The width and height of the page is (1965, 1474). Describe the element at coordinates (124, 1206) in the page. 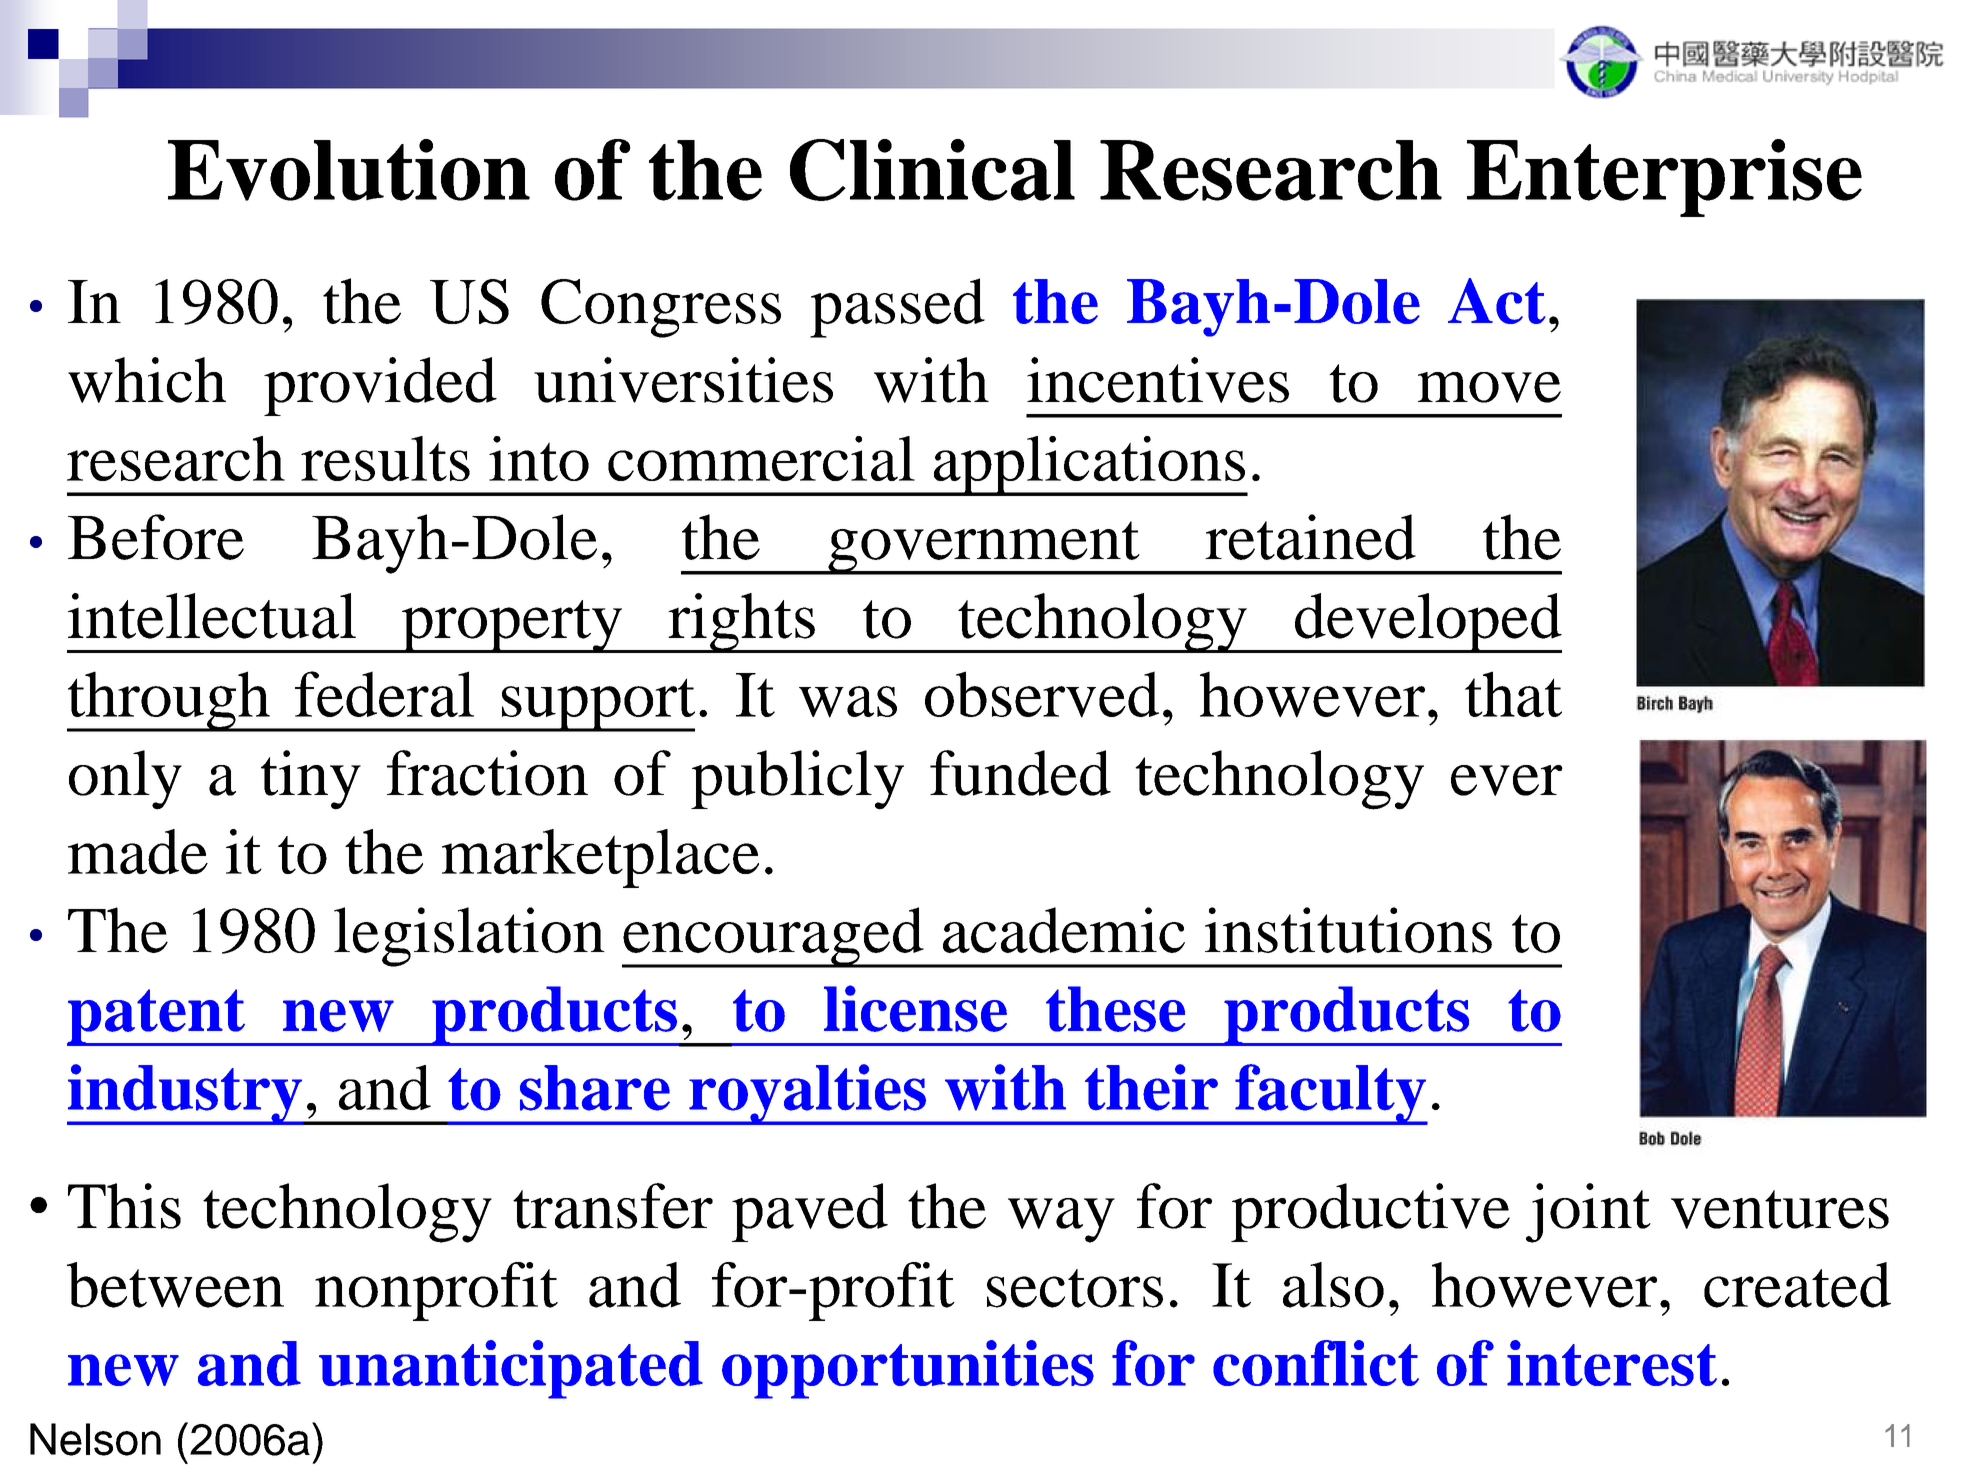

I see `This` at that location.
